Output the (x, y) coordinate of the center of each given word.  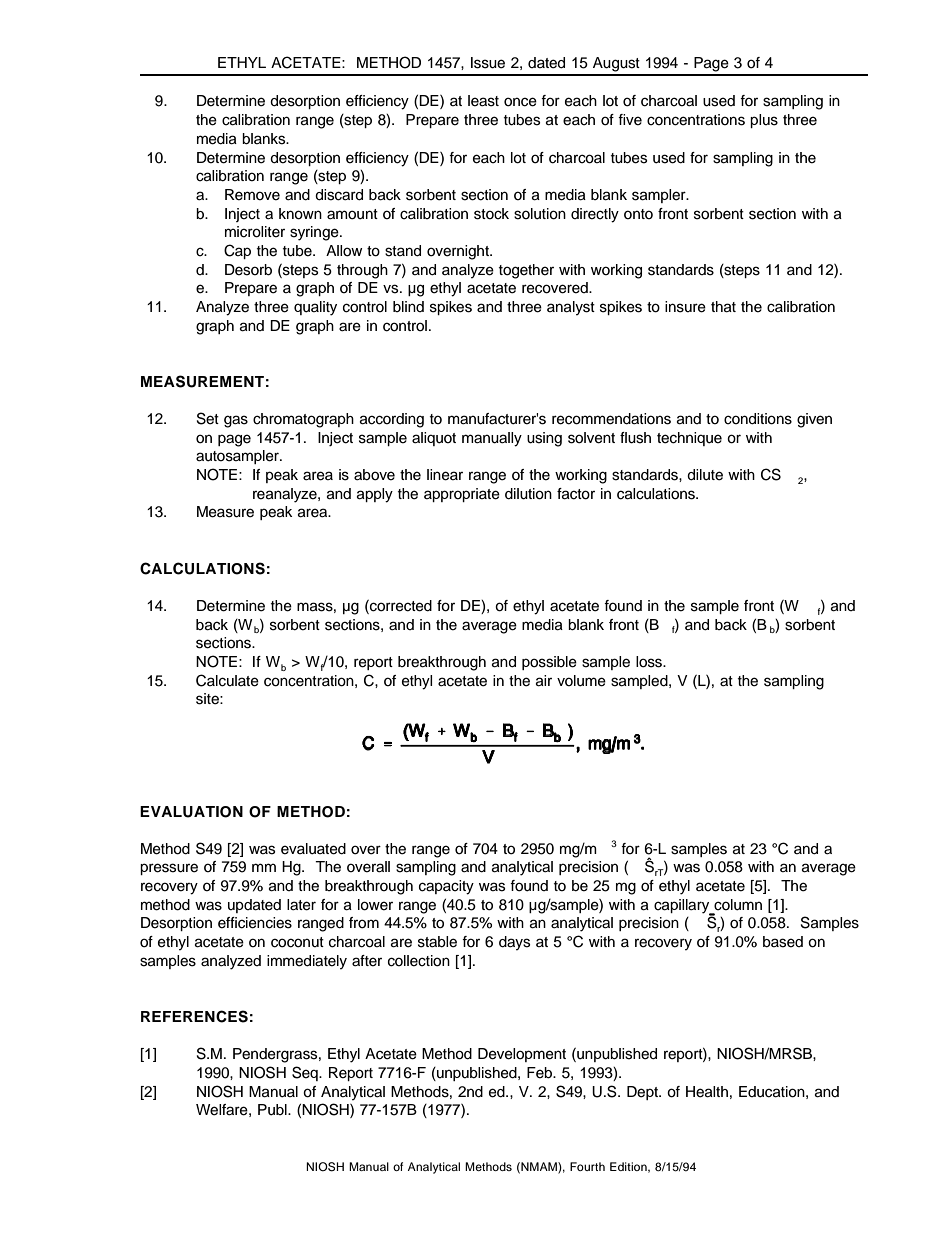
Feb (541, 1073)
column (738, 905)
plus (764, 121)
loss (650, 662)
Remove (252, 195)
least (483, 101)
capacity (446, 887)
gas (236, 421)
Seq (306, 1073)
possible (549, 663)
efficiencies (255, 923)
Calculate (227, 680)
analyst (571, 308)
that (723, 307)
